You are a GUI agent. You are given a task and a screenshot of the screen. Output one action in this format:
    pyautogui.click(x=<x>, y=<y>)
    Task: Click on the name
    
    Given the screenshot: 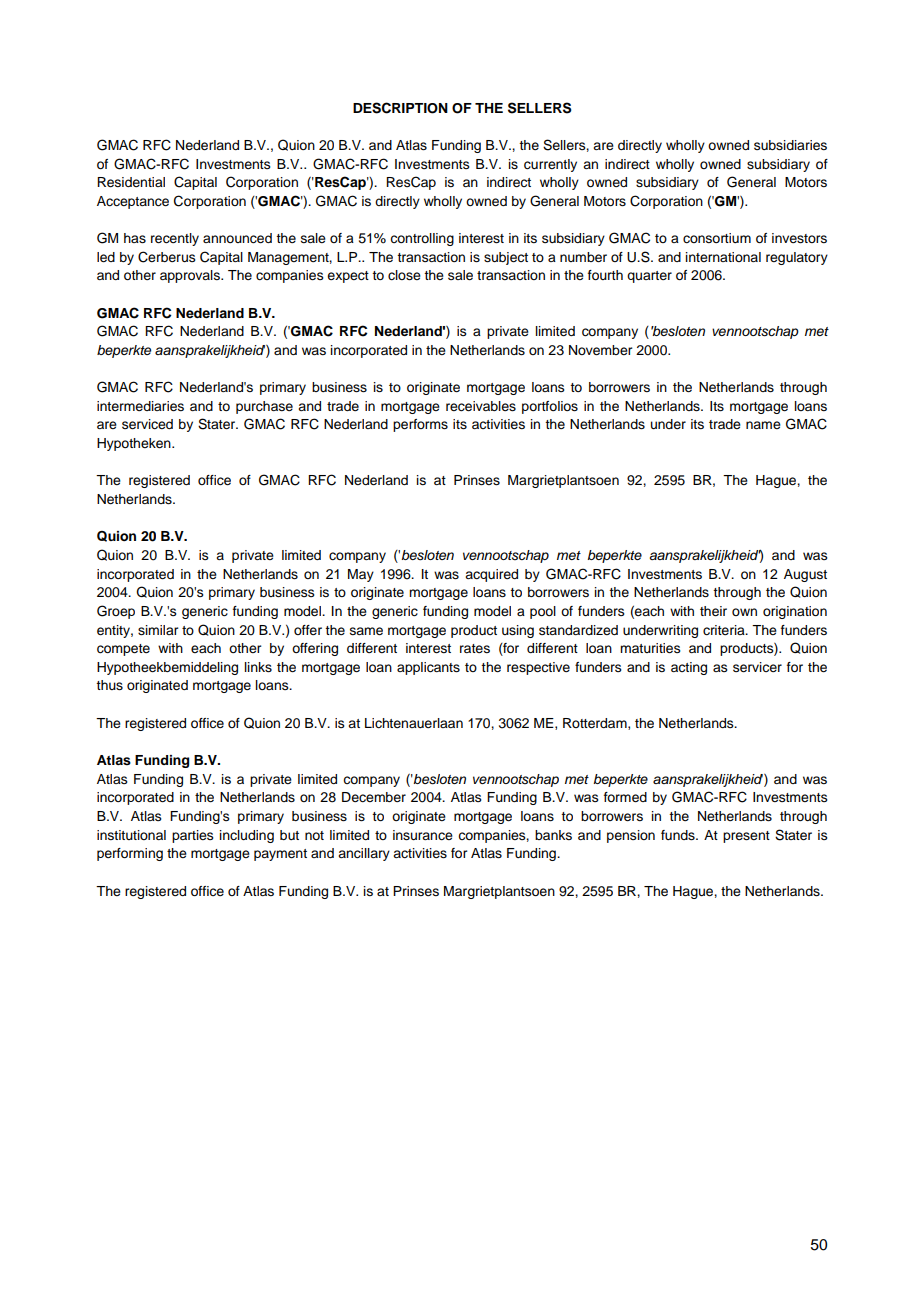 What is the action you would take?
    pyautogui.click(x=763, y=425)
